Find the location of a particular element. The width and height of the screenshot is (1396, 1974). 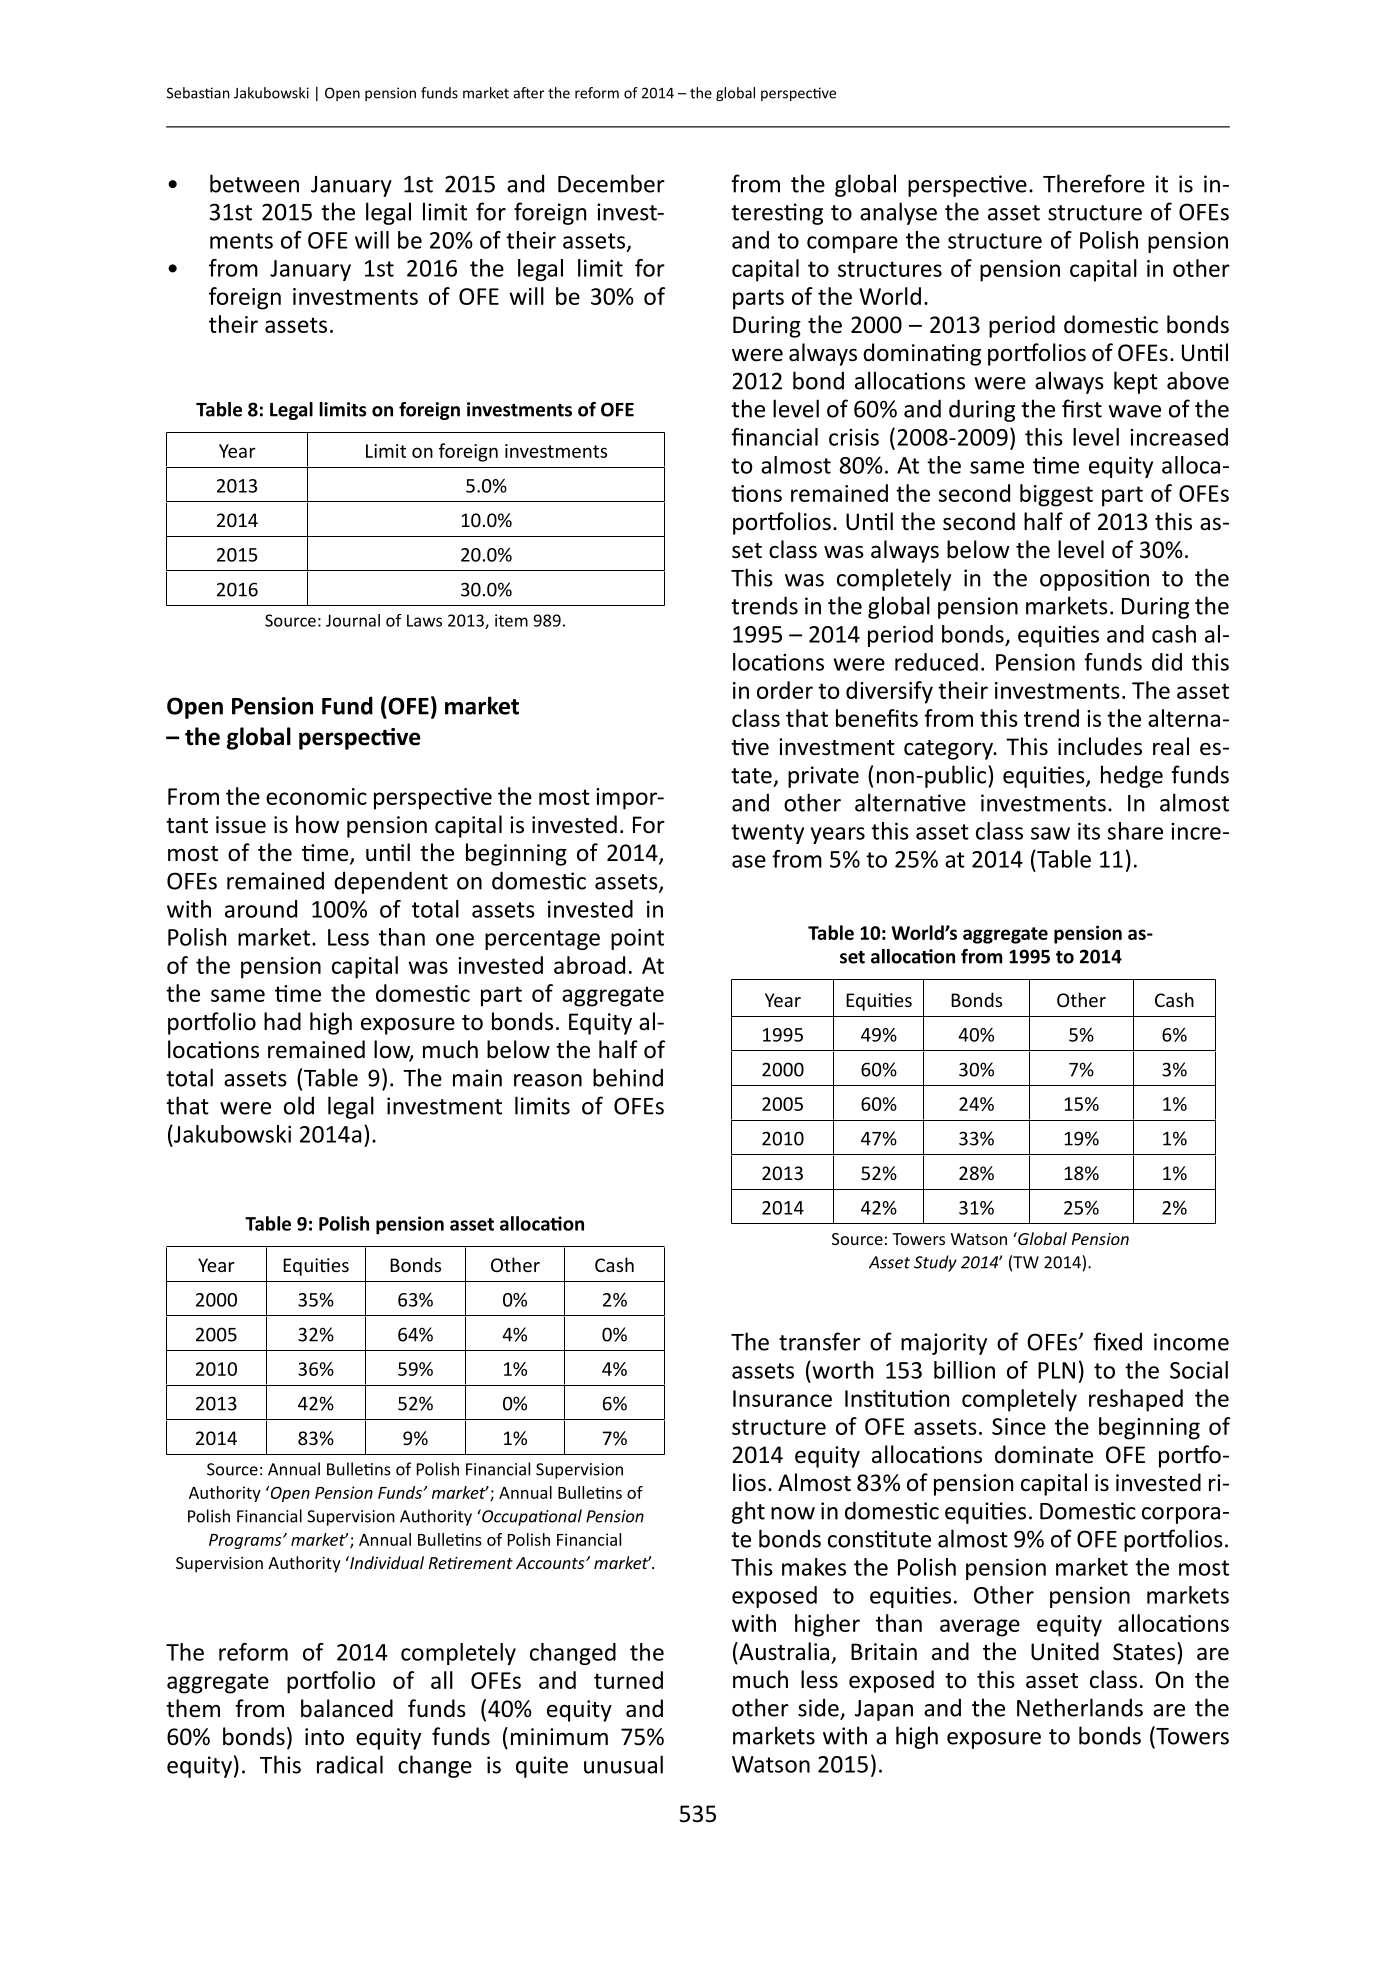

Therefore is located at coordinates (1094, 183).
